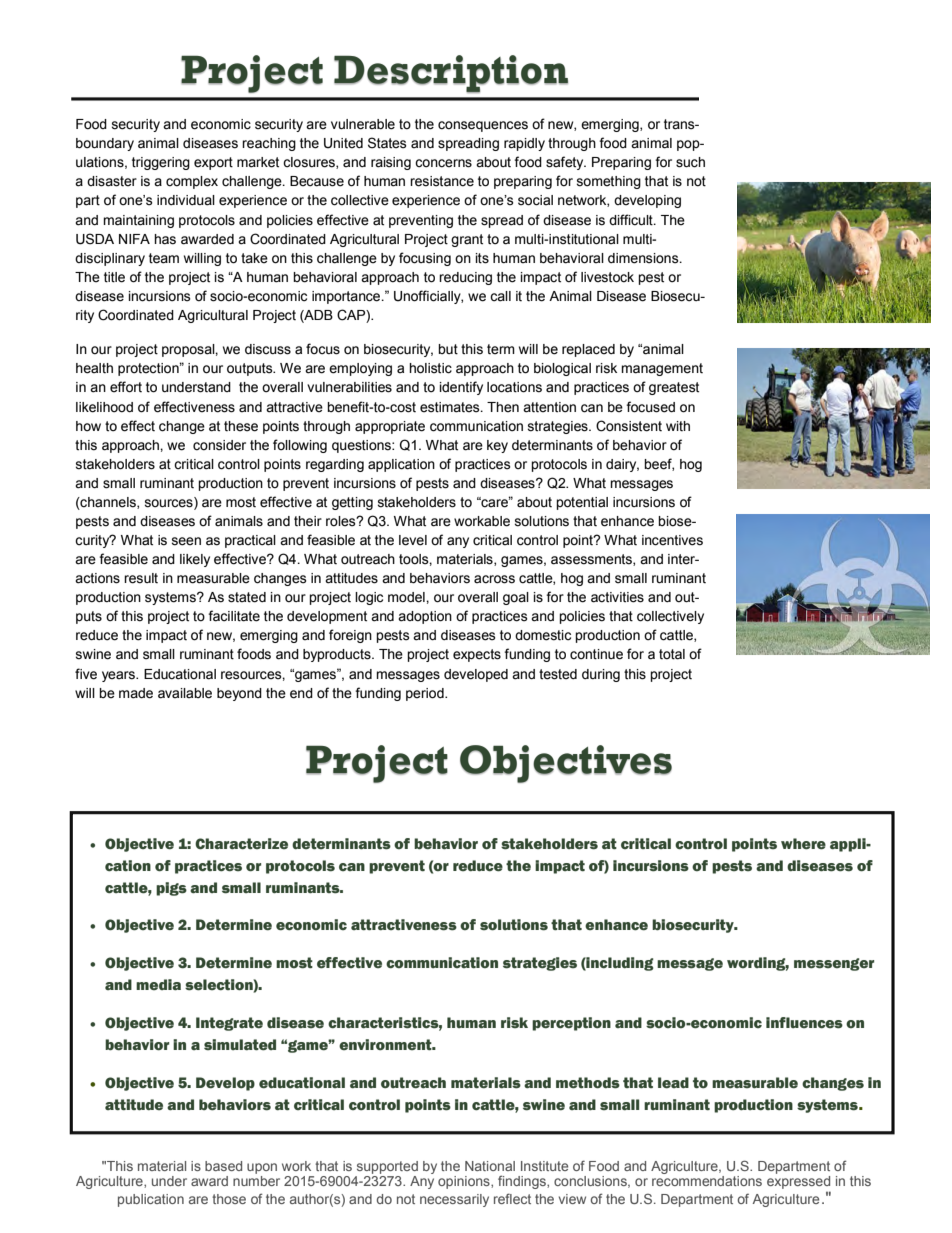 This screenshot has width=952, height=1233. Describe the element at coordinates (690, 162) in the screenshot. I see `such` at that location.
